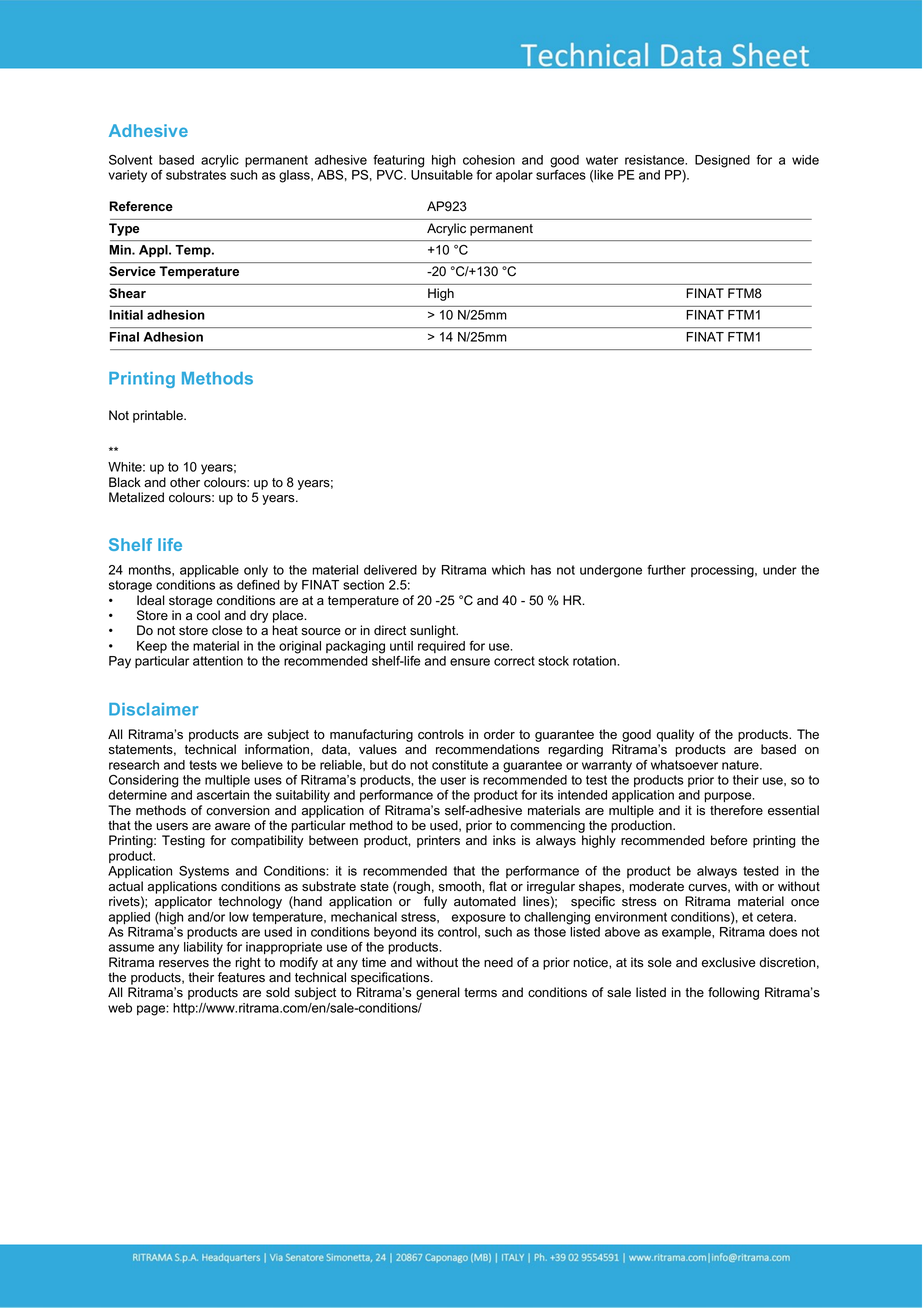 This screenshot has width=924, height=1308. I want to click on cool, so click(208, 615).
